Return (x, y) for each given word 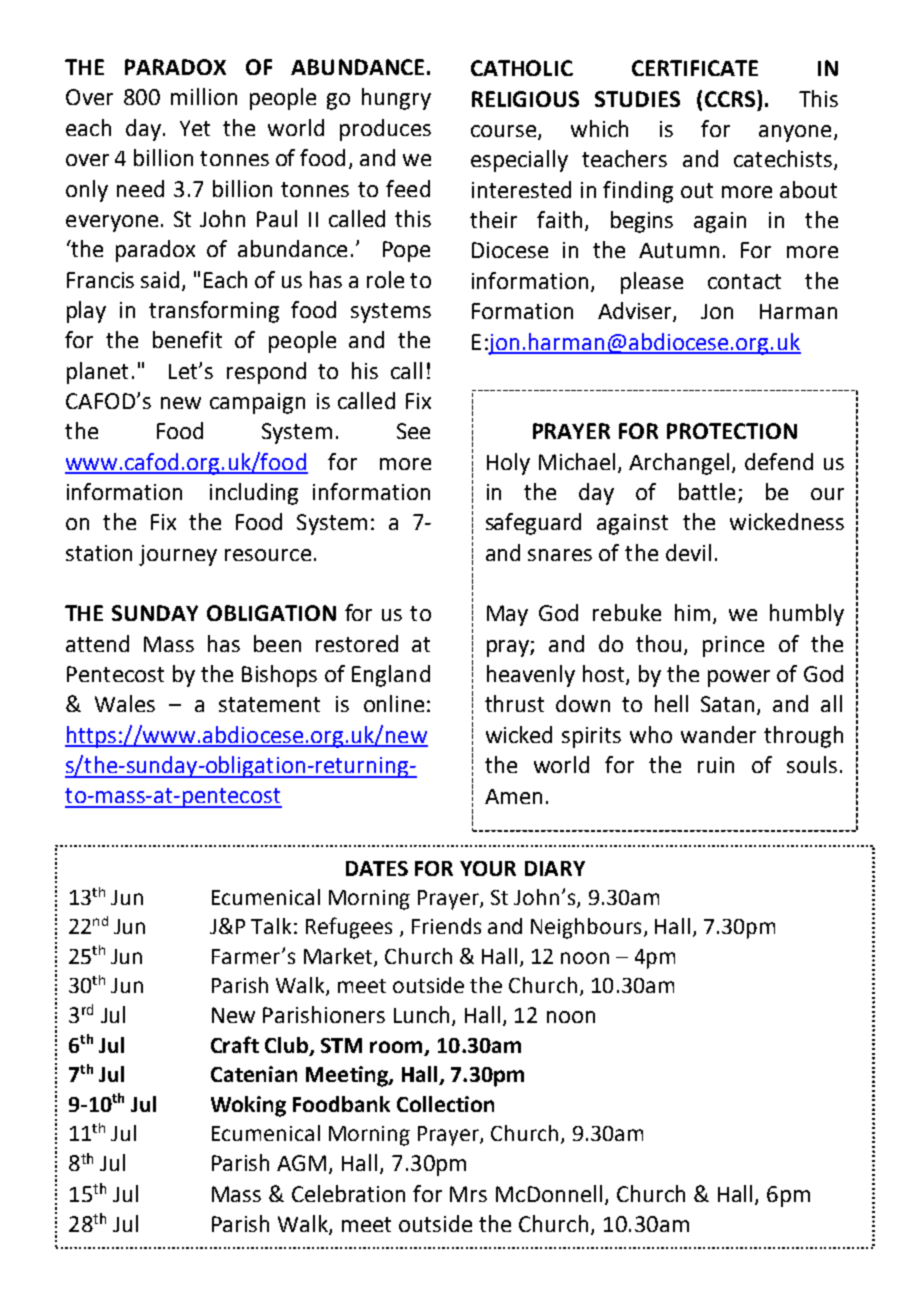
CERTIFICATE (695, 68)
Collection (445, 1104)
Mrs (468, 1194)
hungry (396, 99)
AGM (301, 1163)
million (204, 96)
